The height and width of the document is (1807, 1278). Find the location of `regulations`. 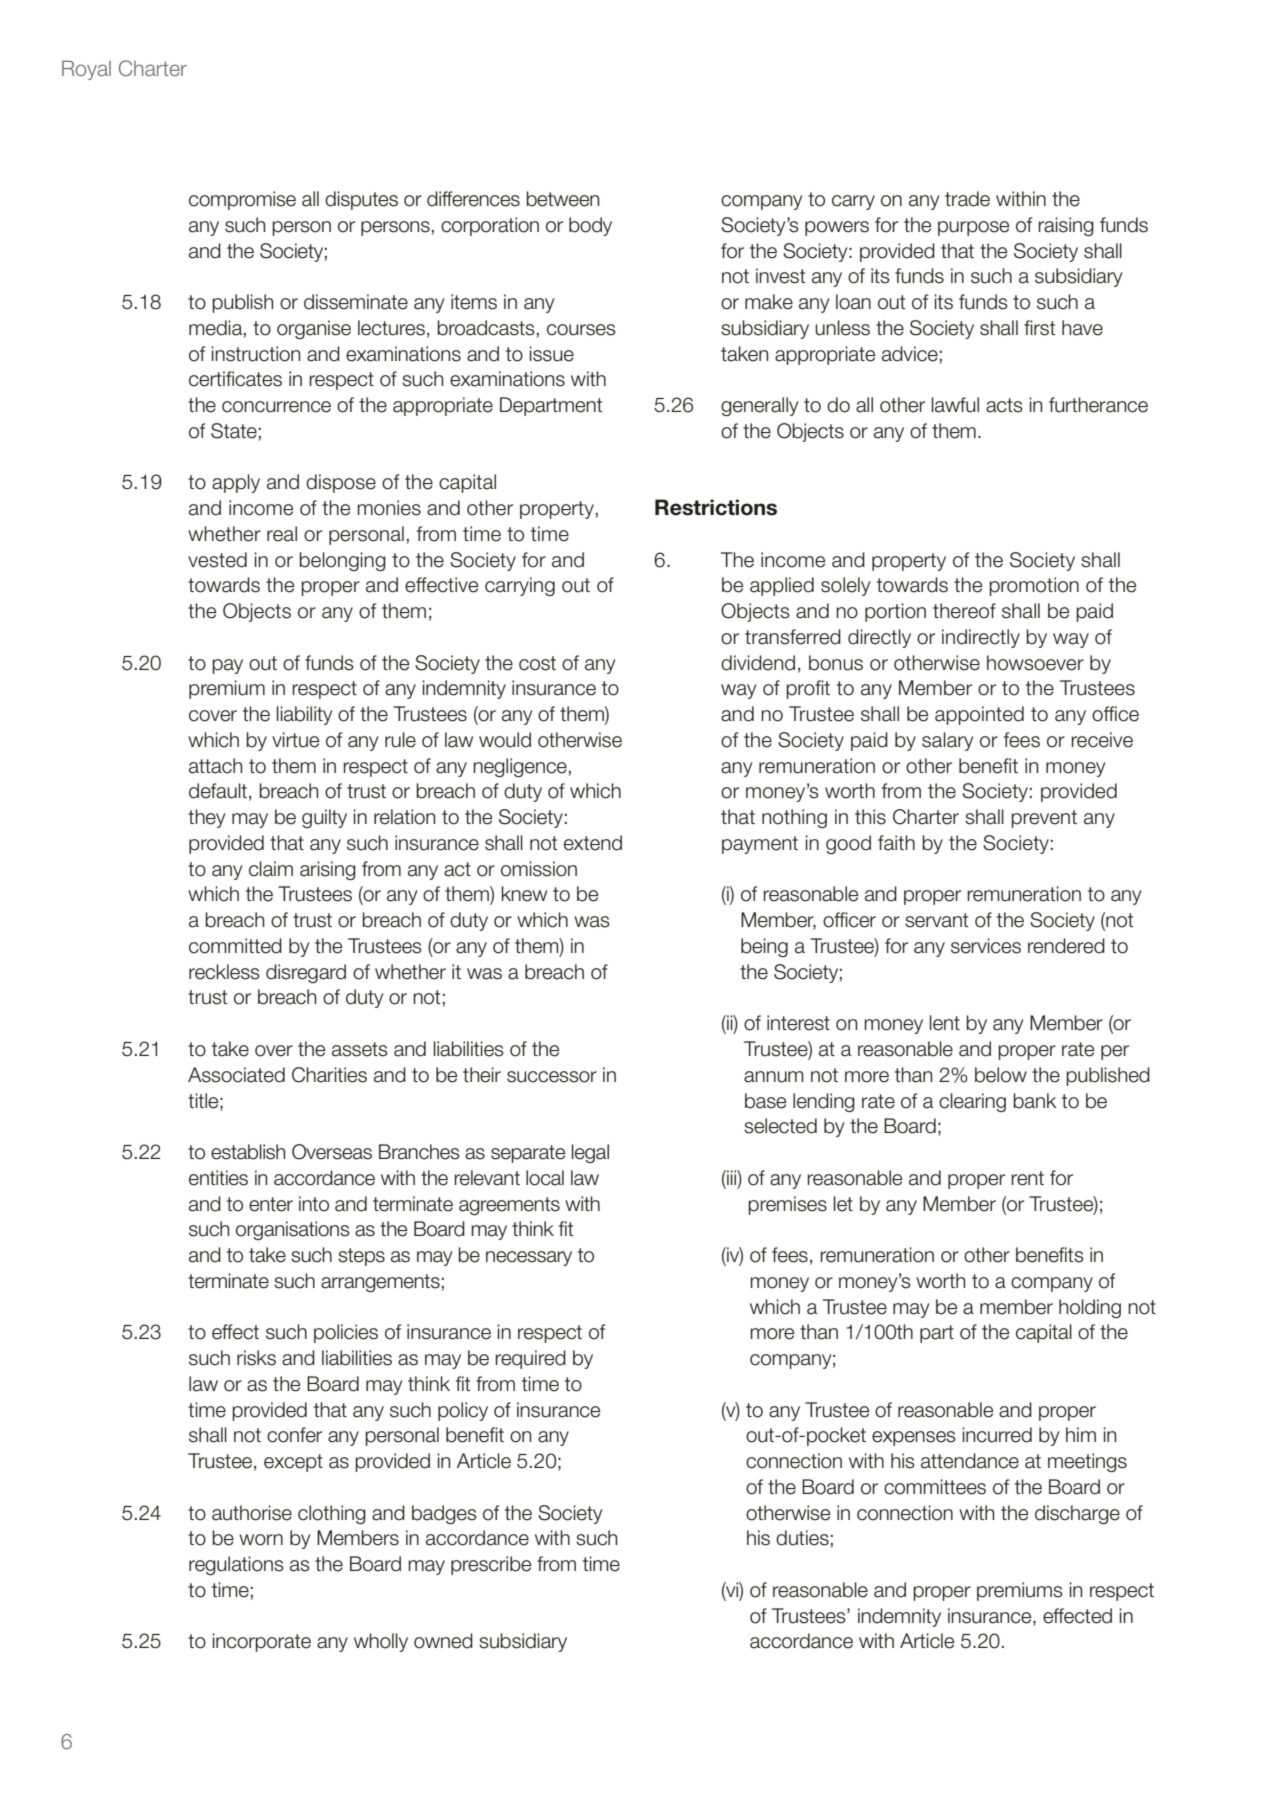

regulations is located at coordinates (236, 1565).
